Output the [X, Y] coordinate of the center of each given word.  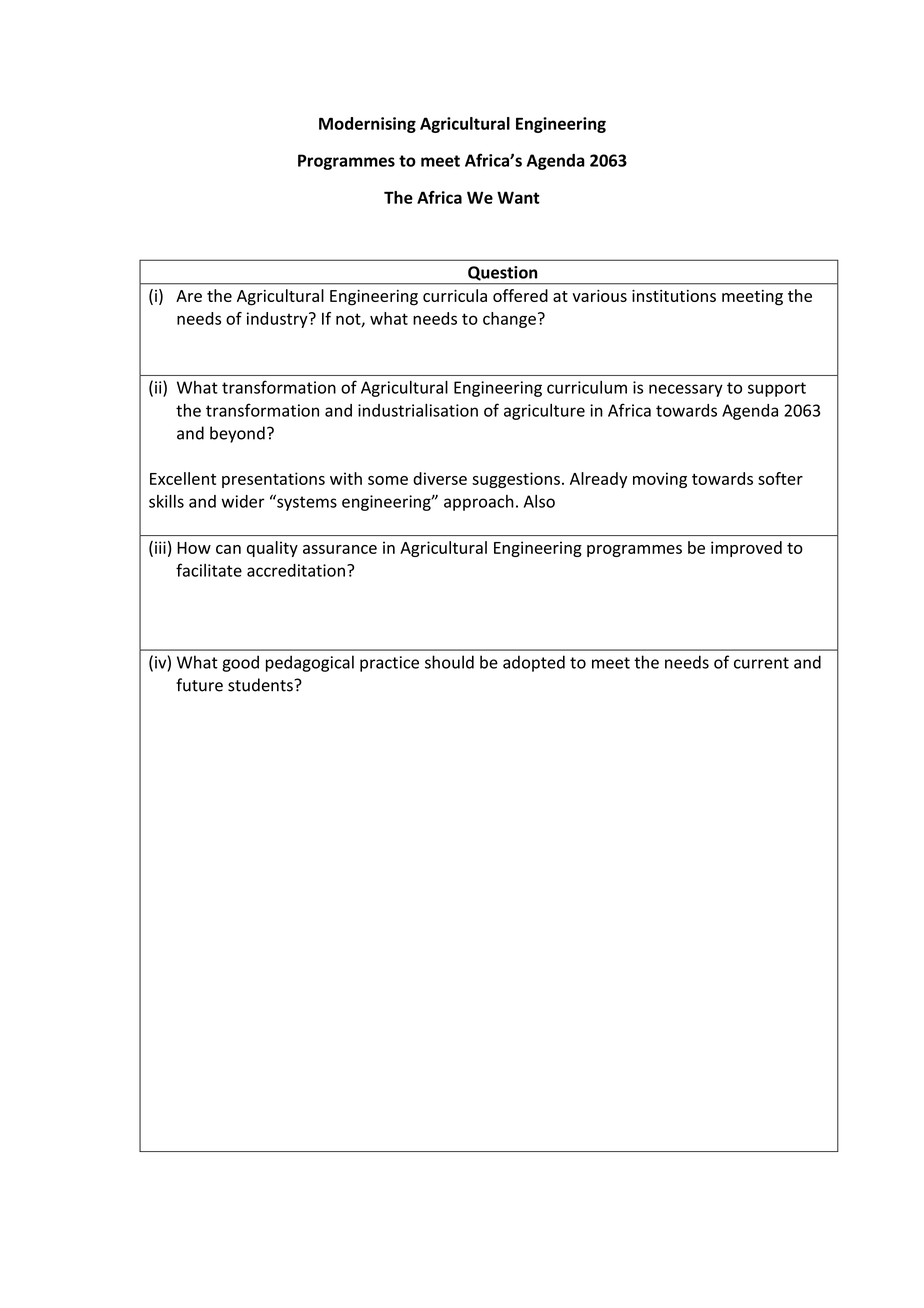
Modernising [367, 125]
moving [660, 480]
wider [243, 501]
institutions [674, 296]
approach [479, 503]
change [509, 320]
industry [278, 320]
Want [518, 197]
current [761, 663]
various [599, 296]
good [240, 663]
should [449, 662]
